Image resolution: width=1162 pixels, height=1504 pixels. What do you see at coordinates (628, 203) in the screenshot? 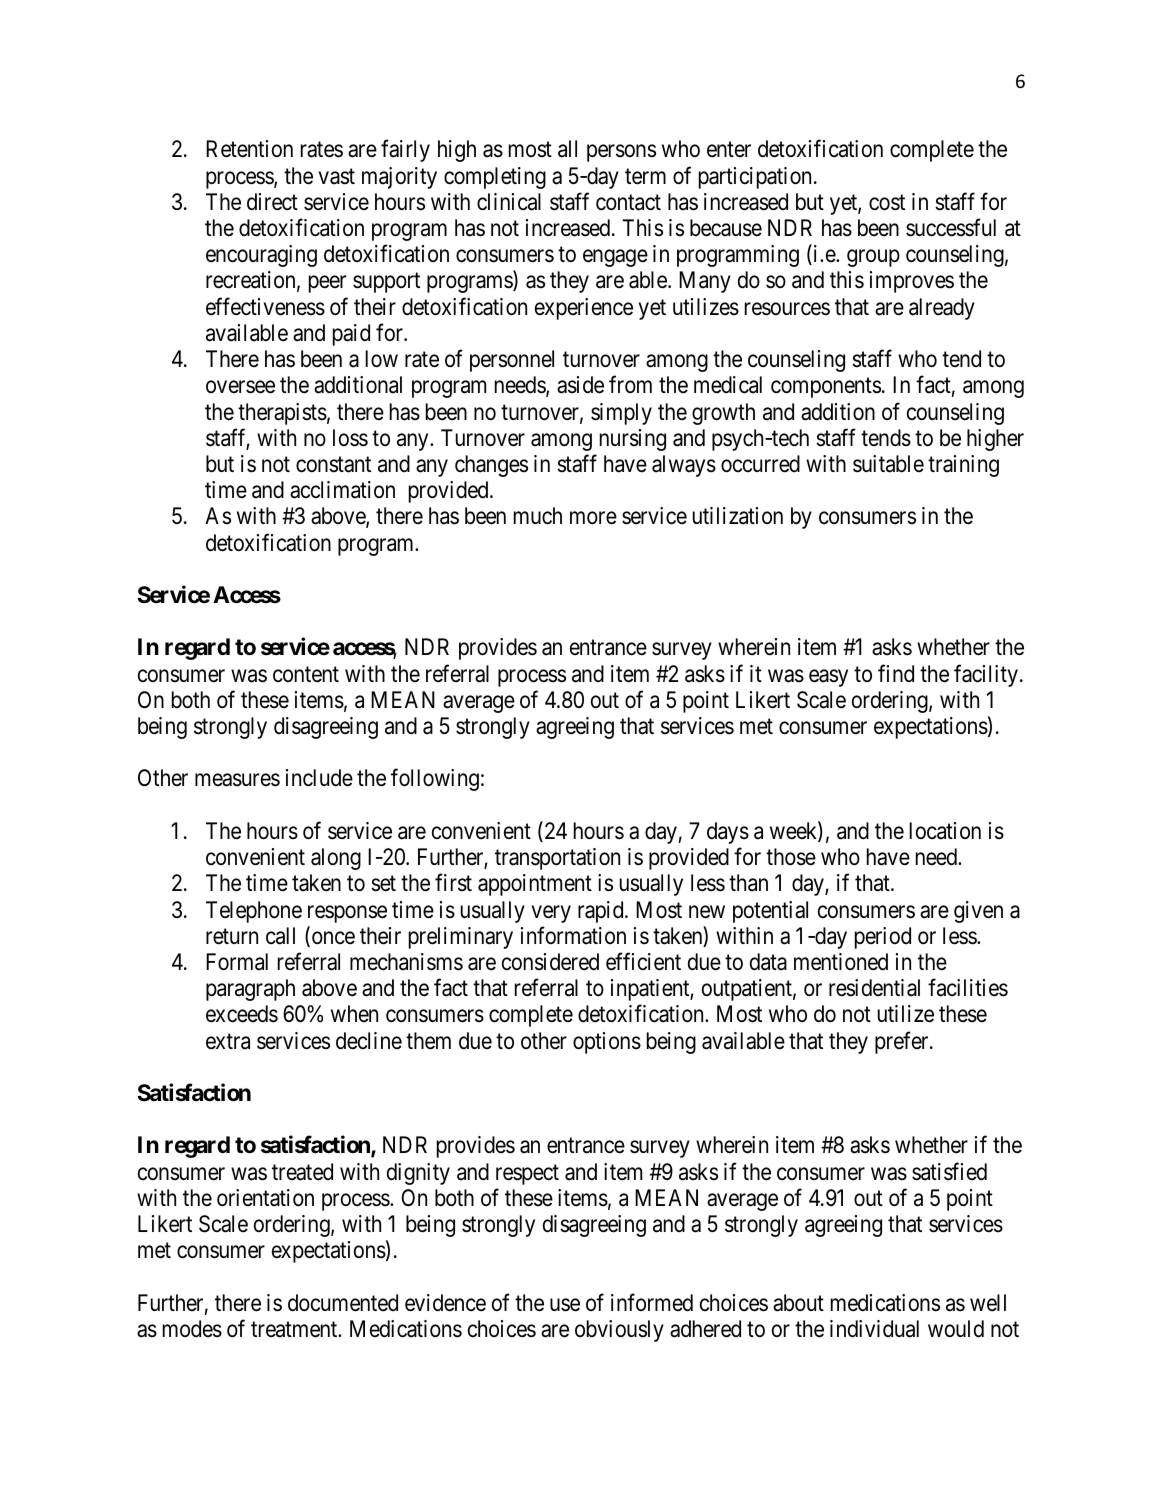
I see `contact` at bounding box center [628, 203].
